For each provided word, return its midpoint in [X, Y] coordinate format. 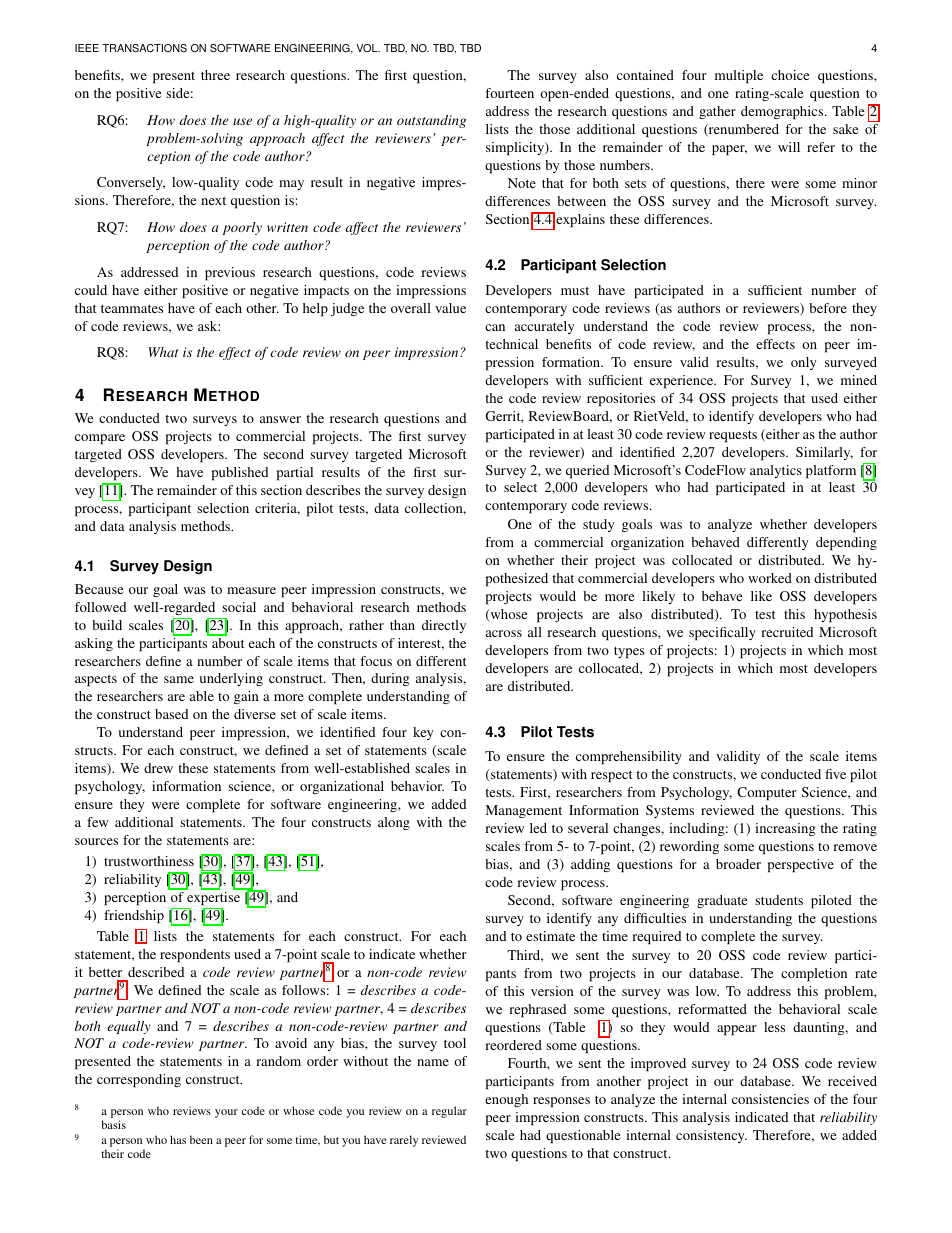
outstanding [431, 121]
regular [449, 1112]
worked [770, 578]
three [215, 75]
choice [790, 75]
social [239, 607]
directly [444, 626]
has [178, 1139]
